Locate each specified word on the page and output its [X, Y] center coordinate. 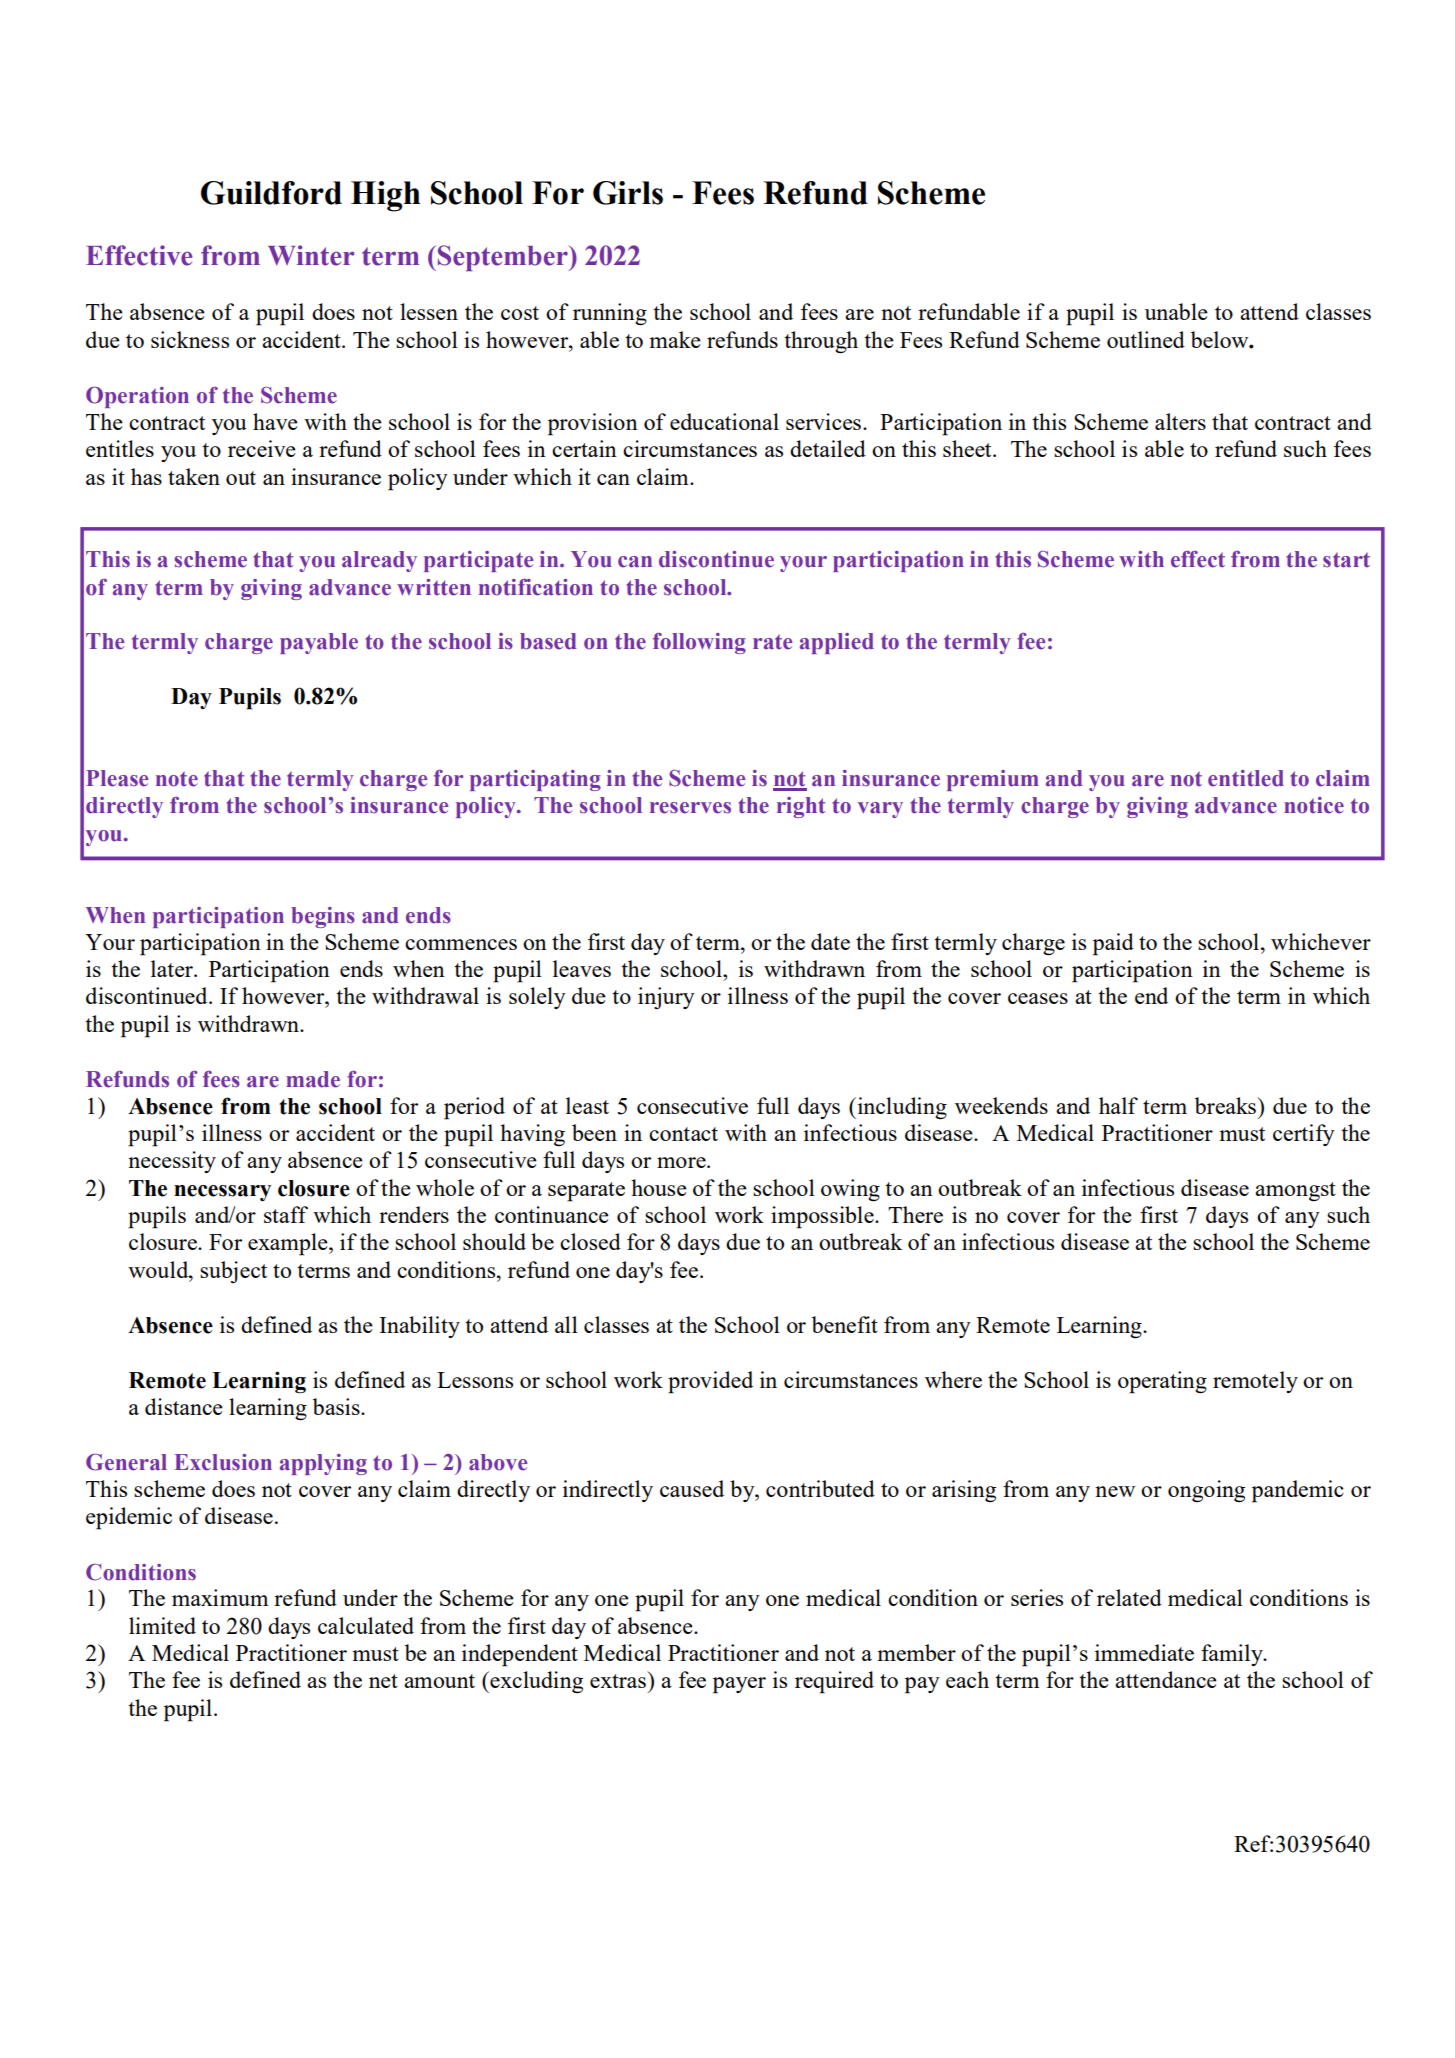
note [177, 779]
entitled [1246, 778]
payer [739, 1685]
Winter [311, 255]
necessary [222, 1193]
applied [837, 643]
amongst [1295, 1191]
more [682, 1162]
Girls [628, 193]
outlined [1146, 339]
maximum [220, 1597]
